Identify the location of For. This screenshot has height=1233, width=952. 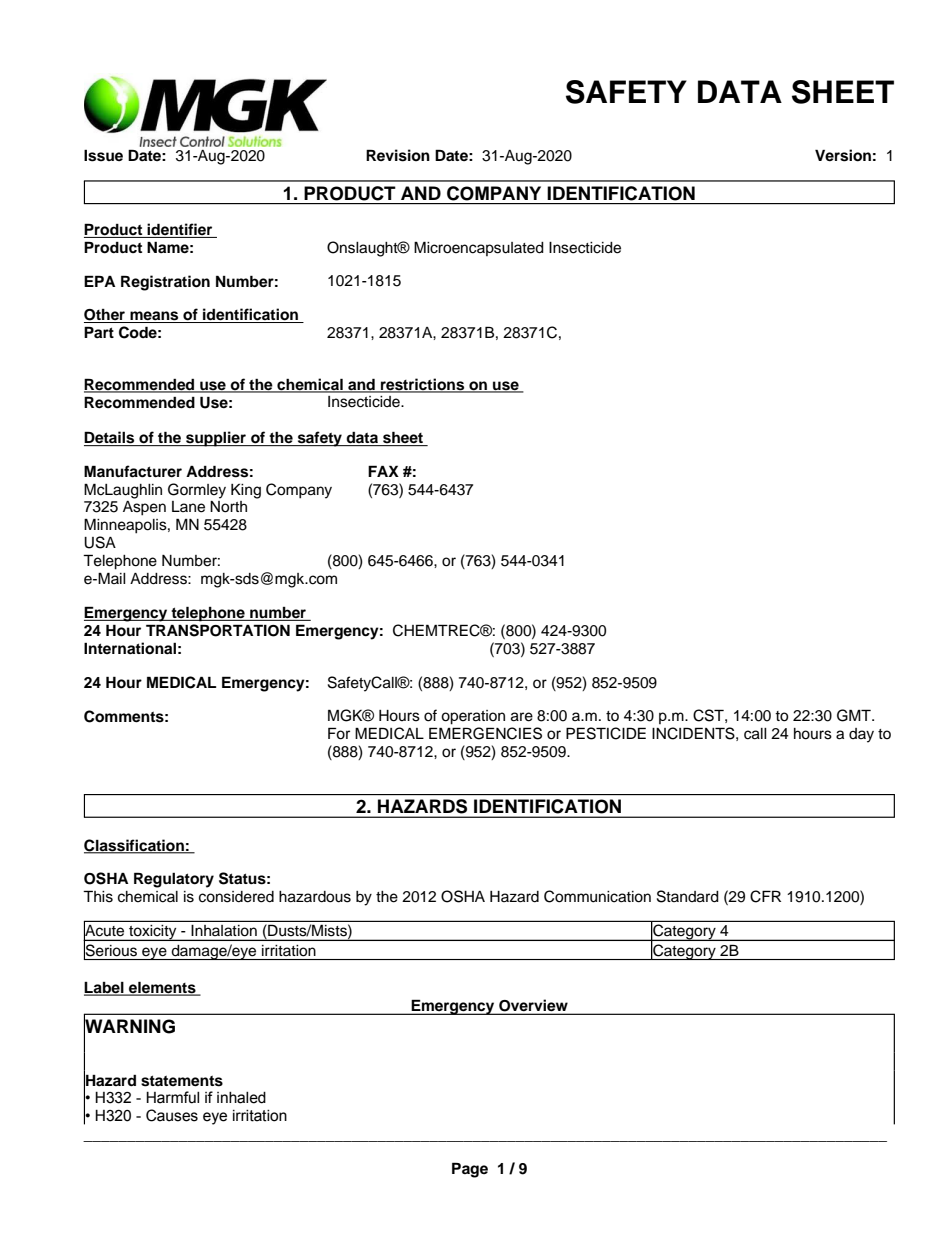
(339, 733).
